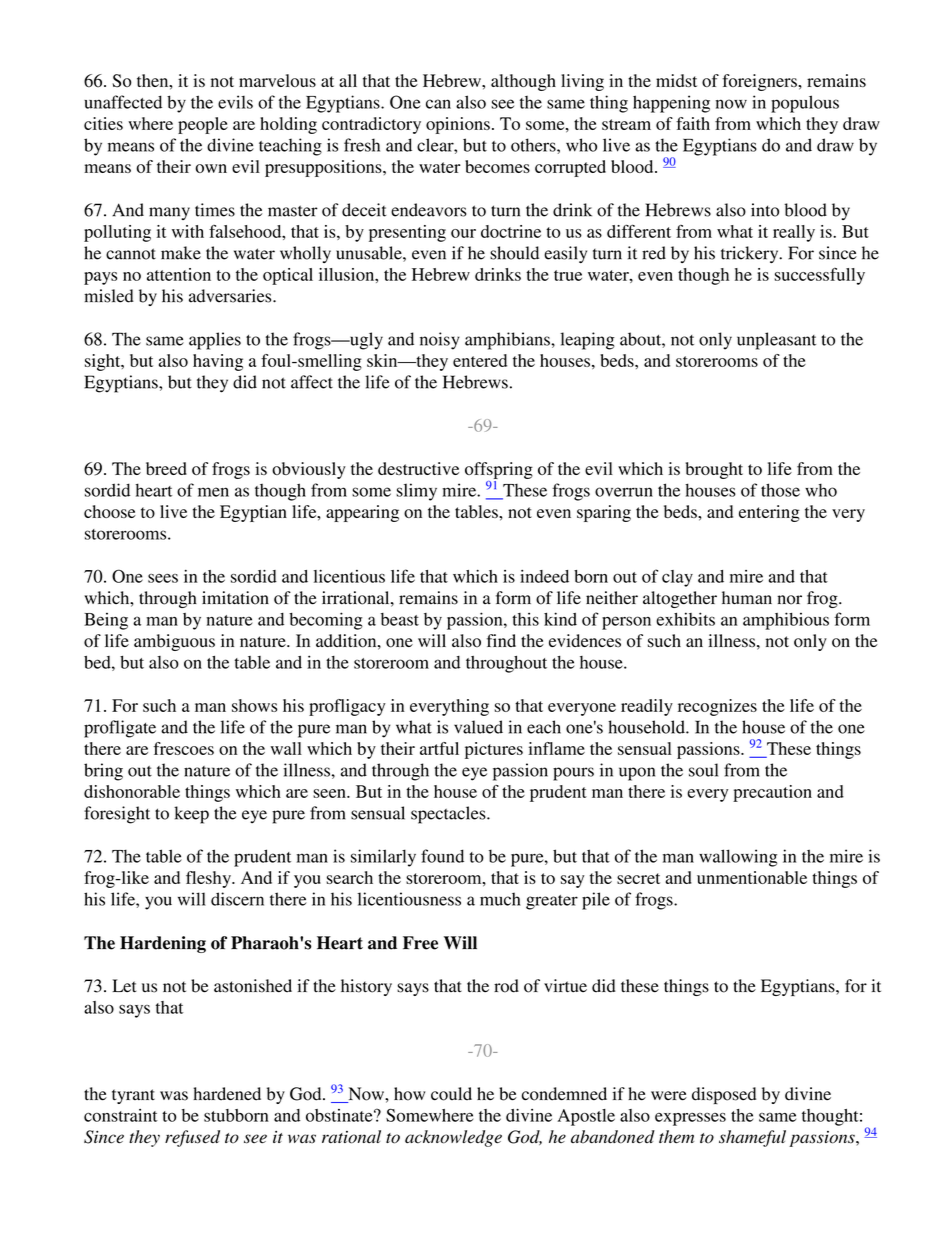 The width and height of the screenshot is (952, 1233). What do you see at coordinates (752, 877) in the screenshot?
I see `unmentionable` at bounding box center [752, 877].
